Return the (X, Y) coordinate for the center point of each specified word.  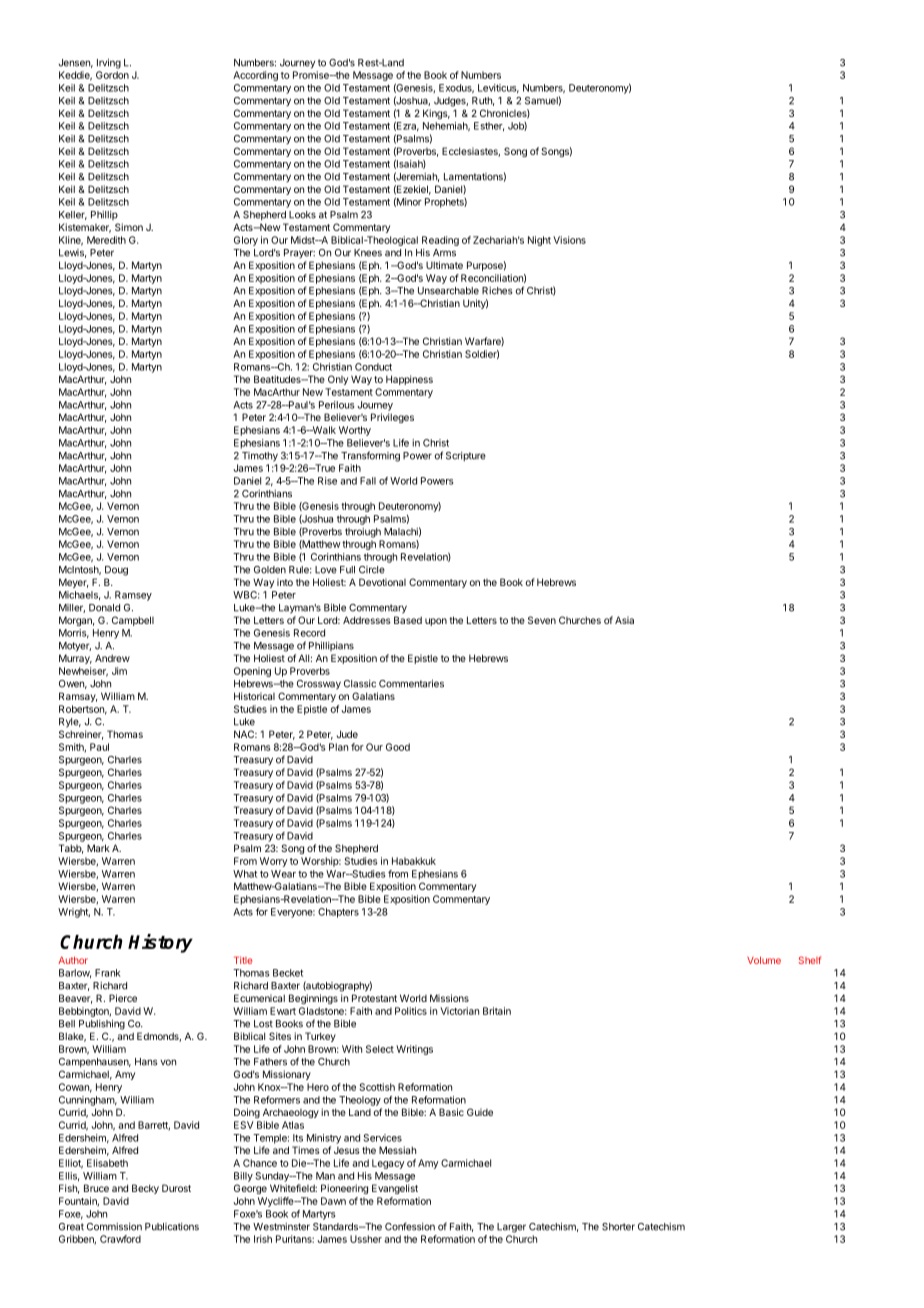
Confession (410, 1226)
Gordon (112, 75)
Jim (119, 671)
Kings (436, 114)
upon (436, 622)
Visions (569, 240)
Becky (145, 1189)
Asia (624, 620)
